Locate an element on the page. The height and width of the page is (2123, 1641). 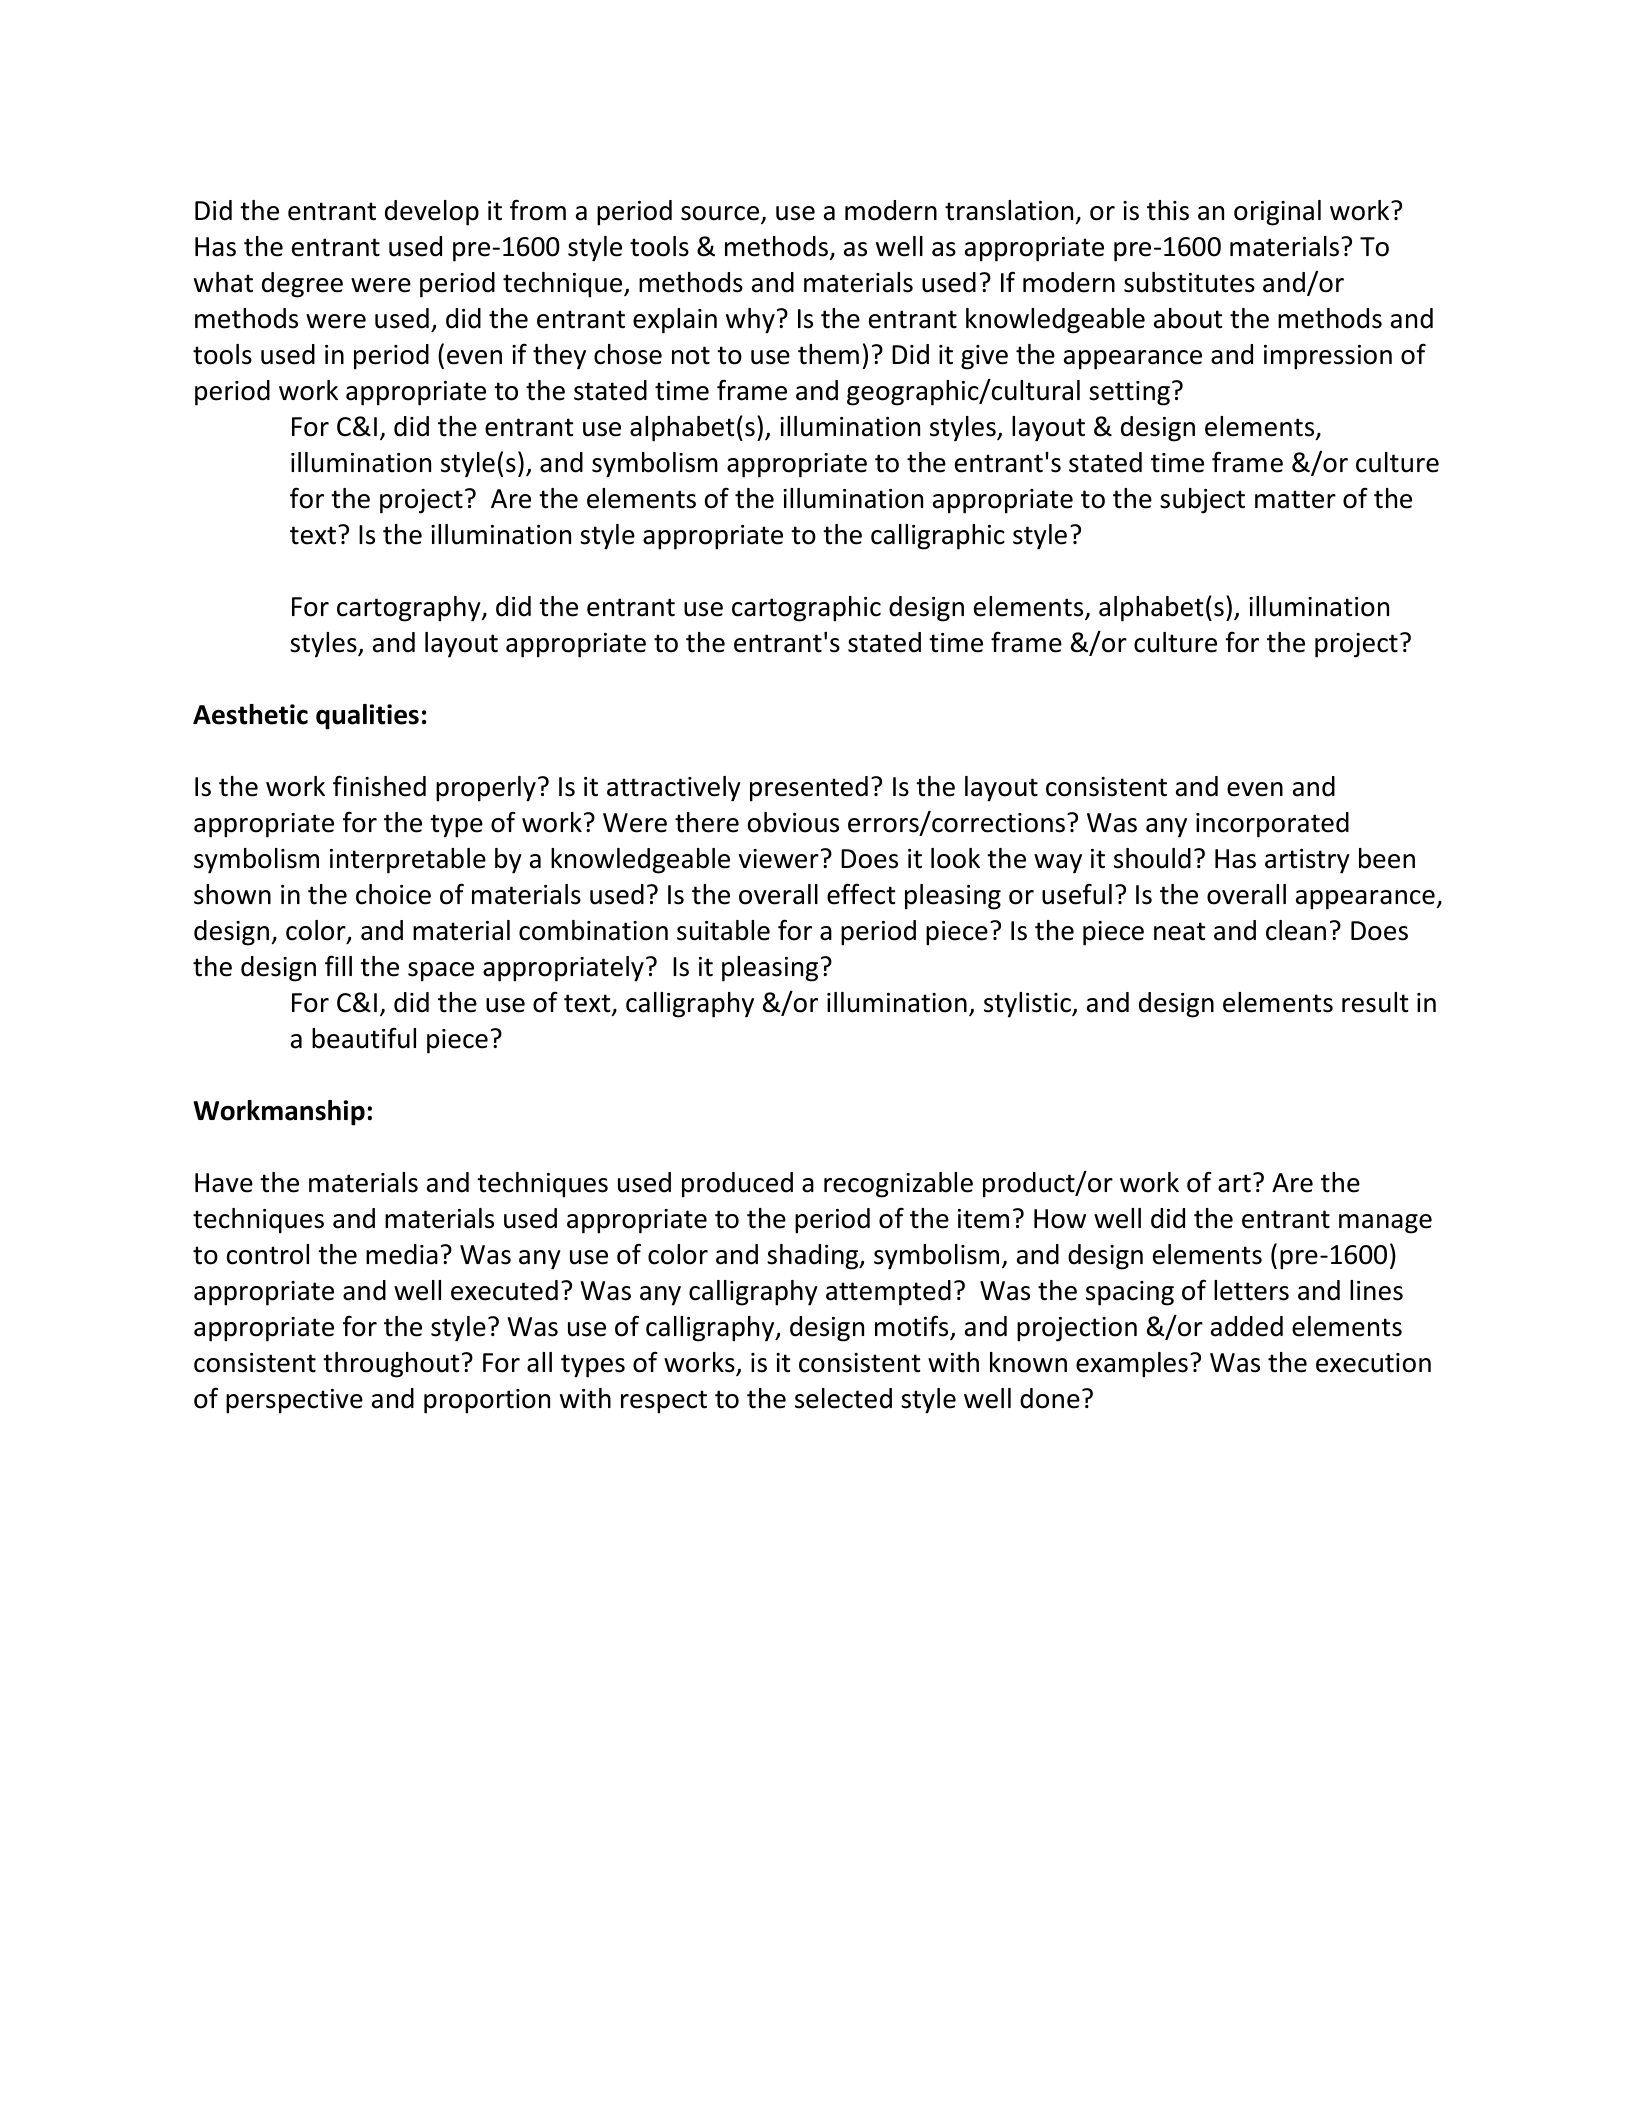
develop is located at coordinates (432, 213).
